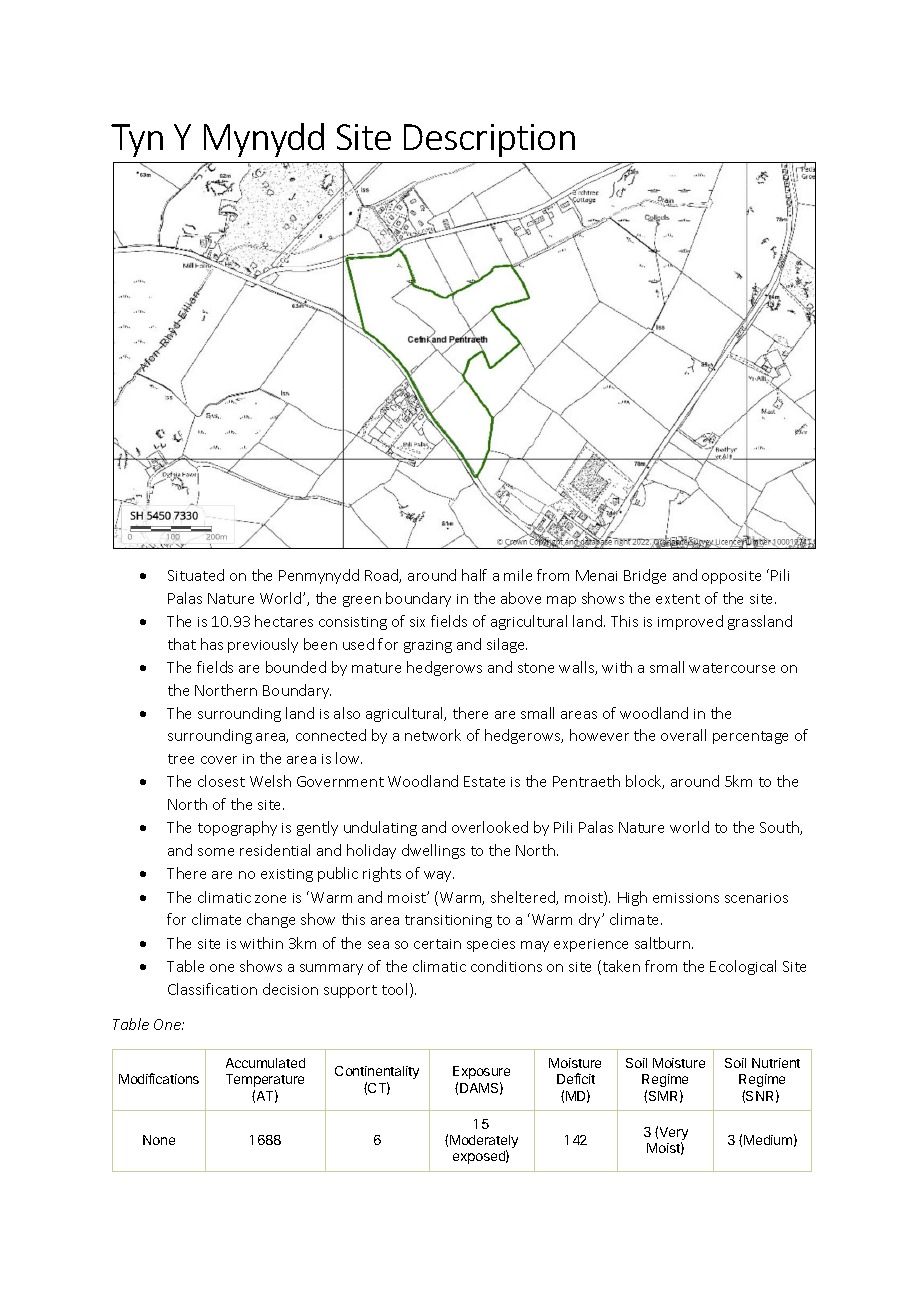  I want to click on overall, so click(683, 735).
